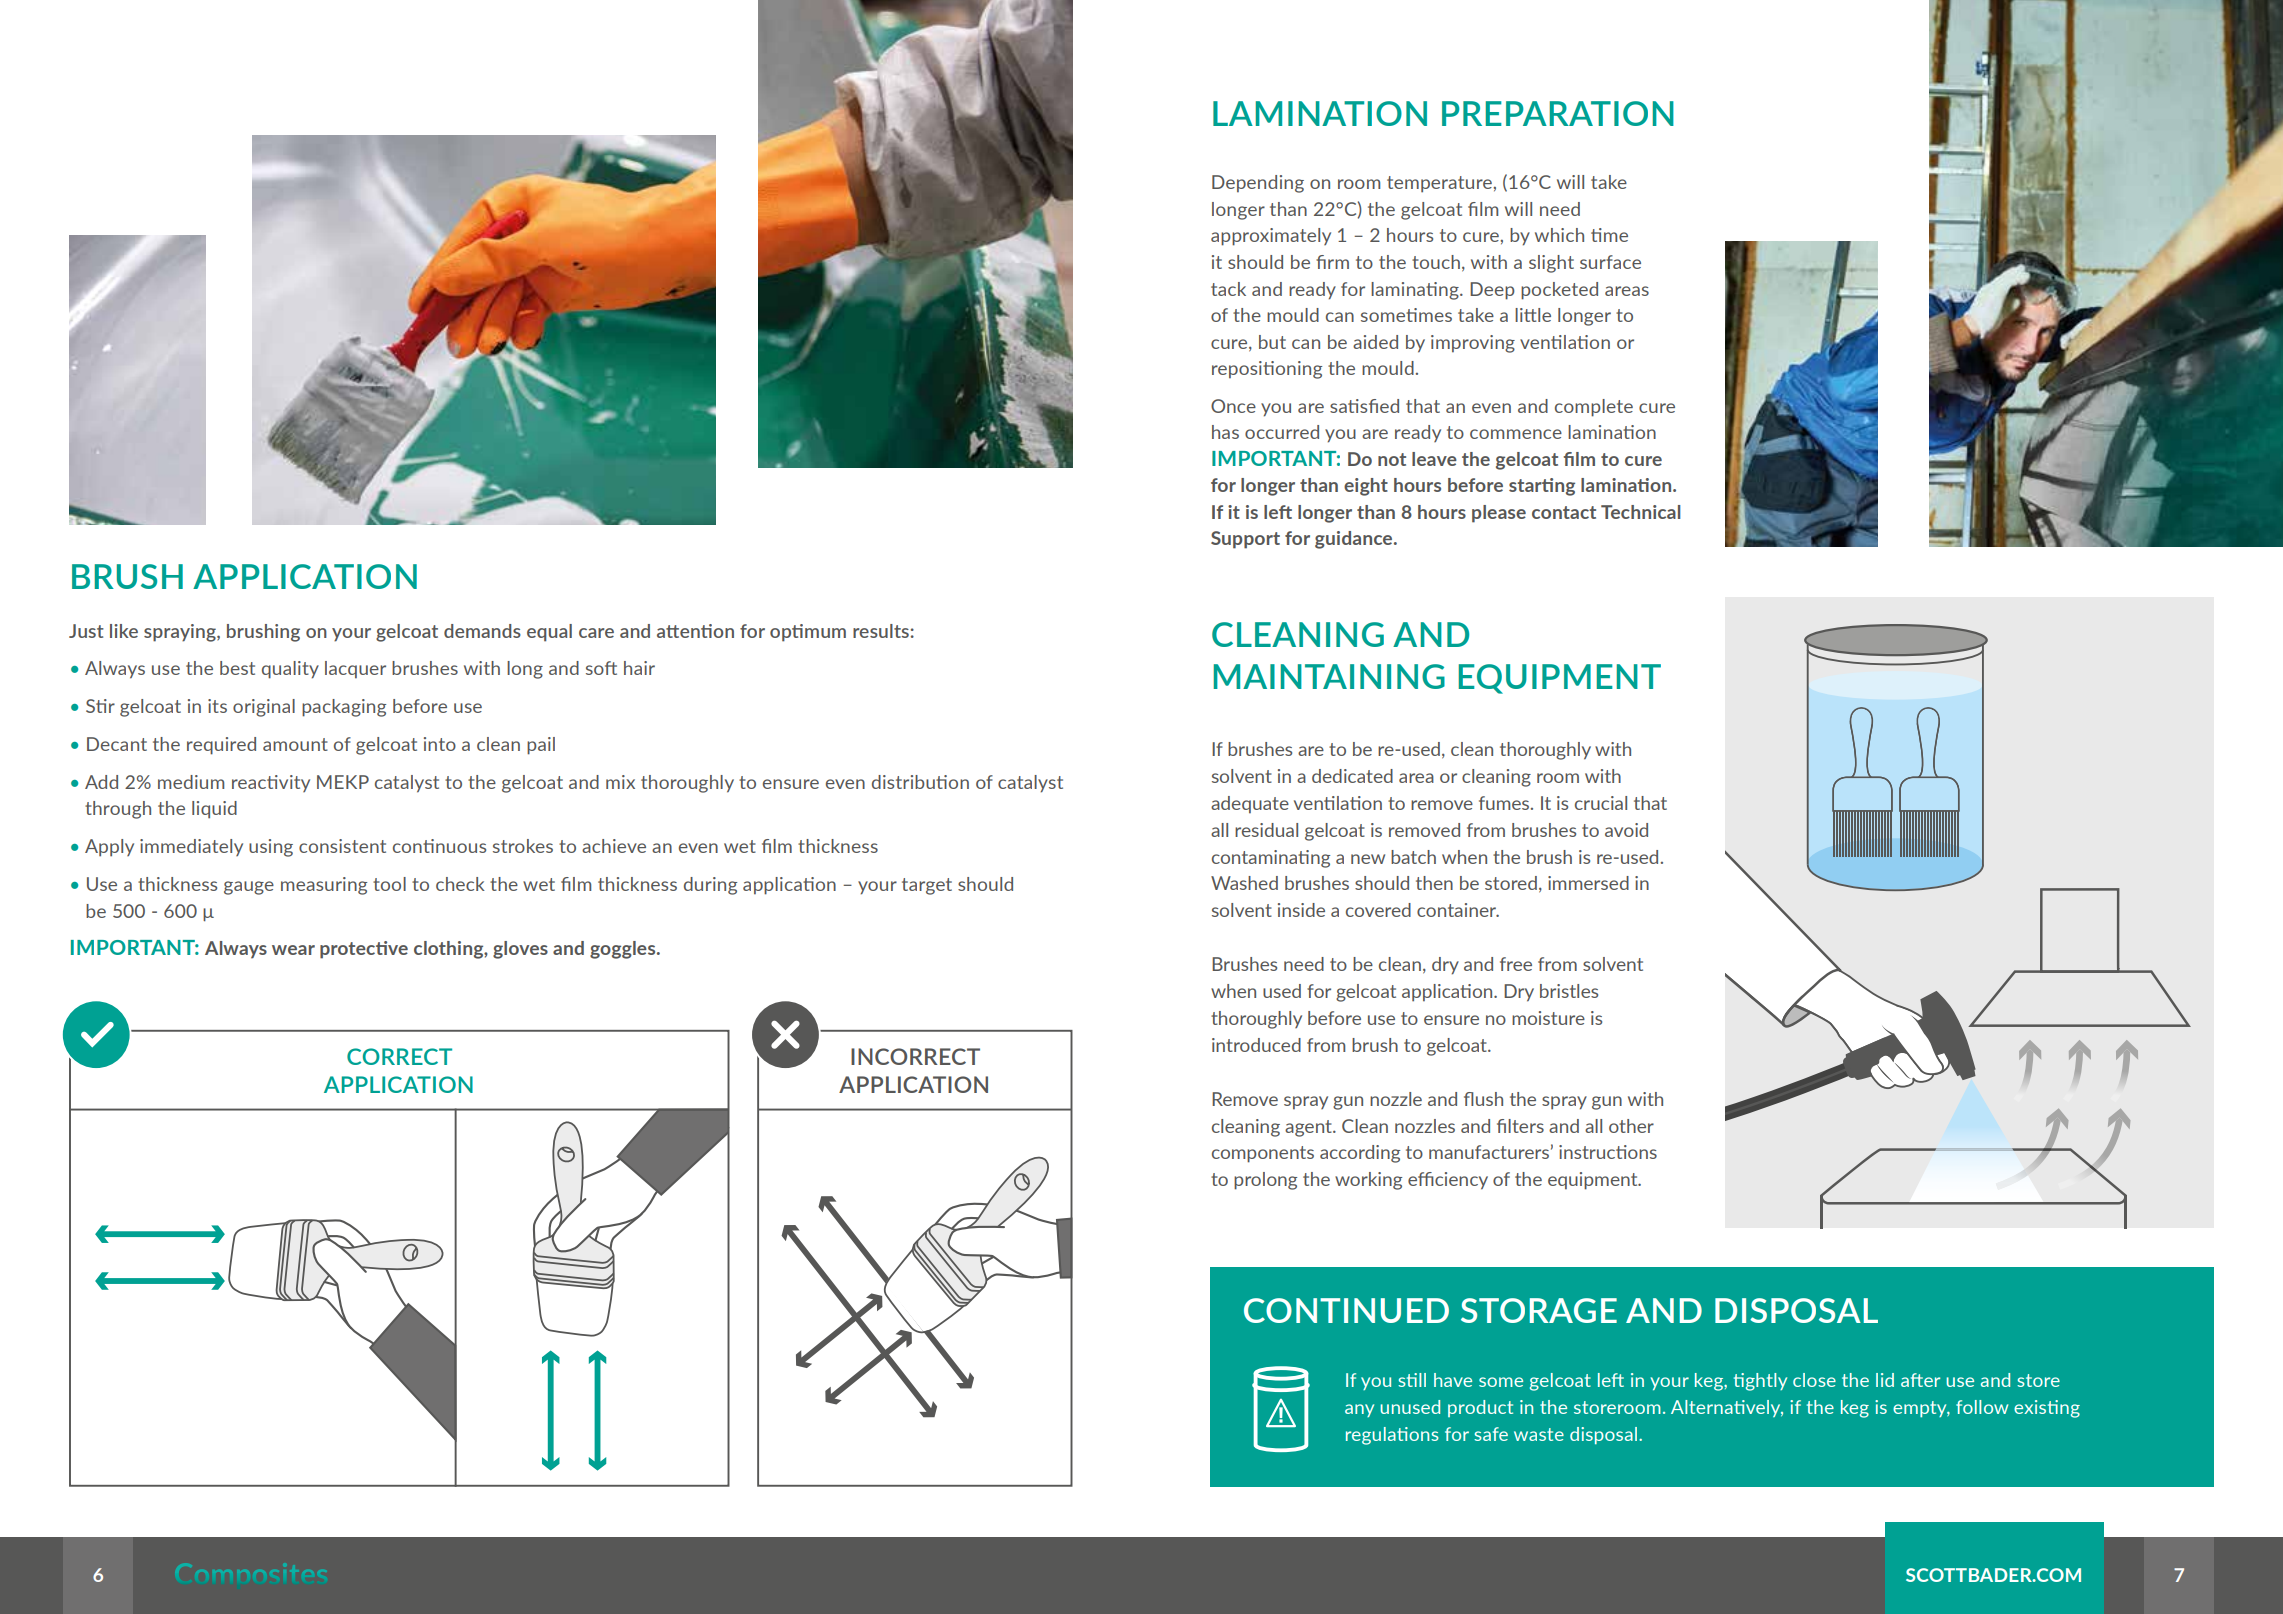  I want to click on any, so click(1359, 1410).
